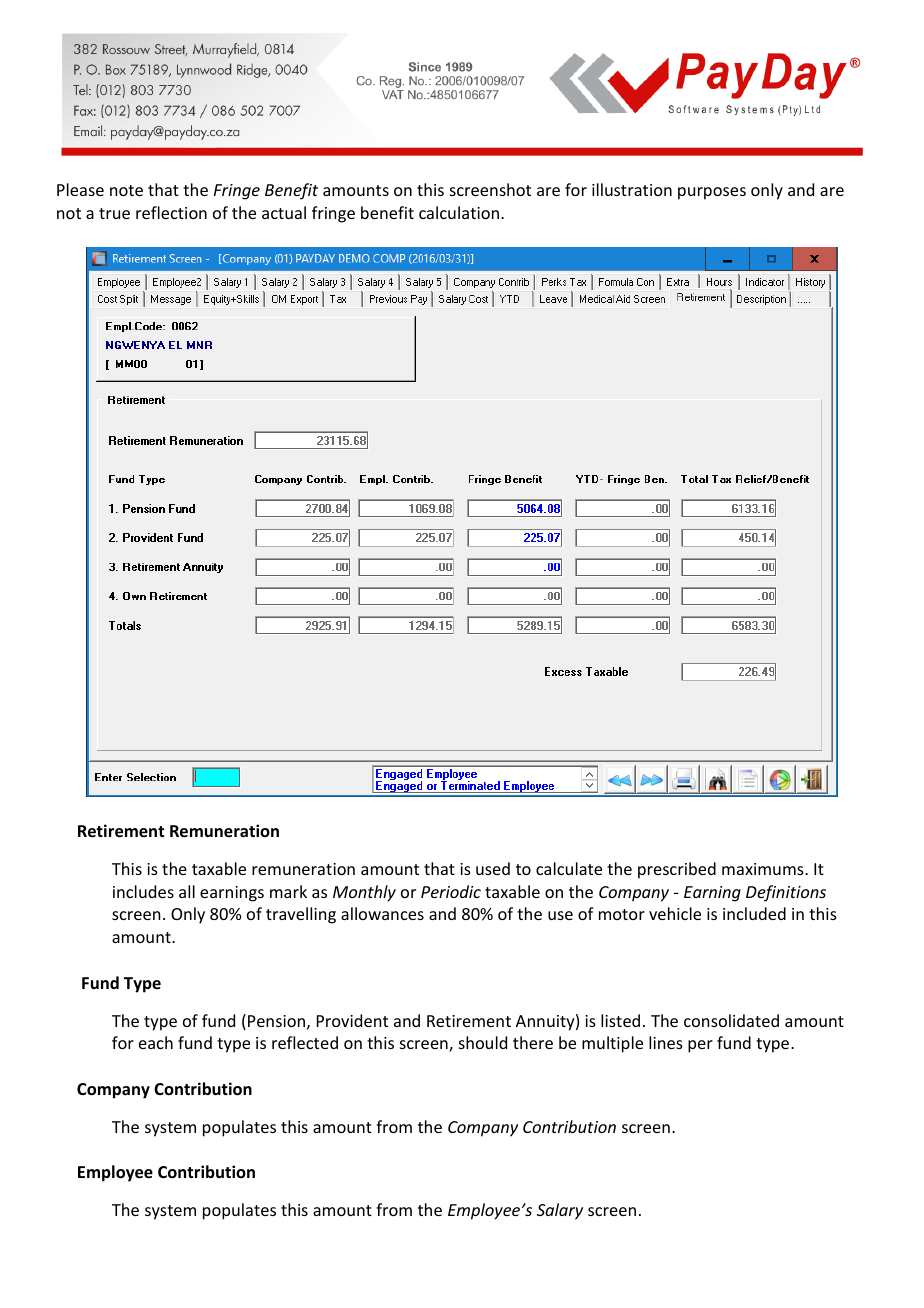 The width and height of the screenshot is (924, 1308). I want to click on mark, so click(288, 891).
